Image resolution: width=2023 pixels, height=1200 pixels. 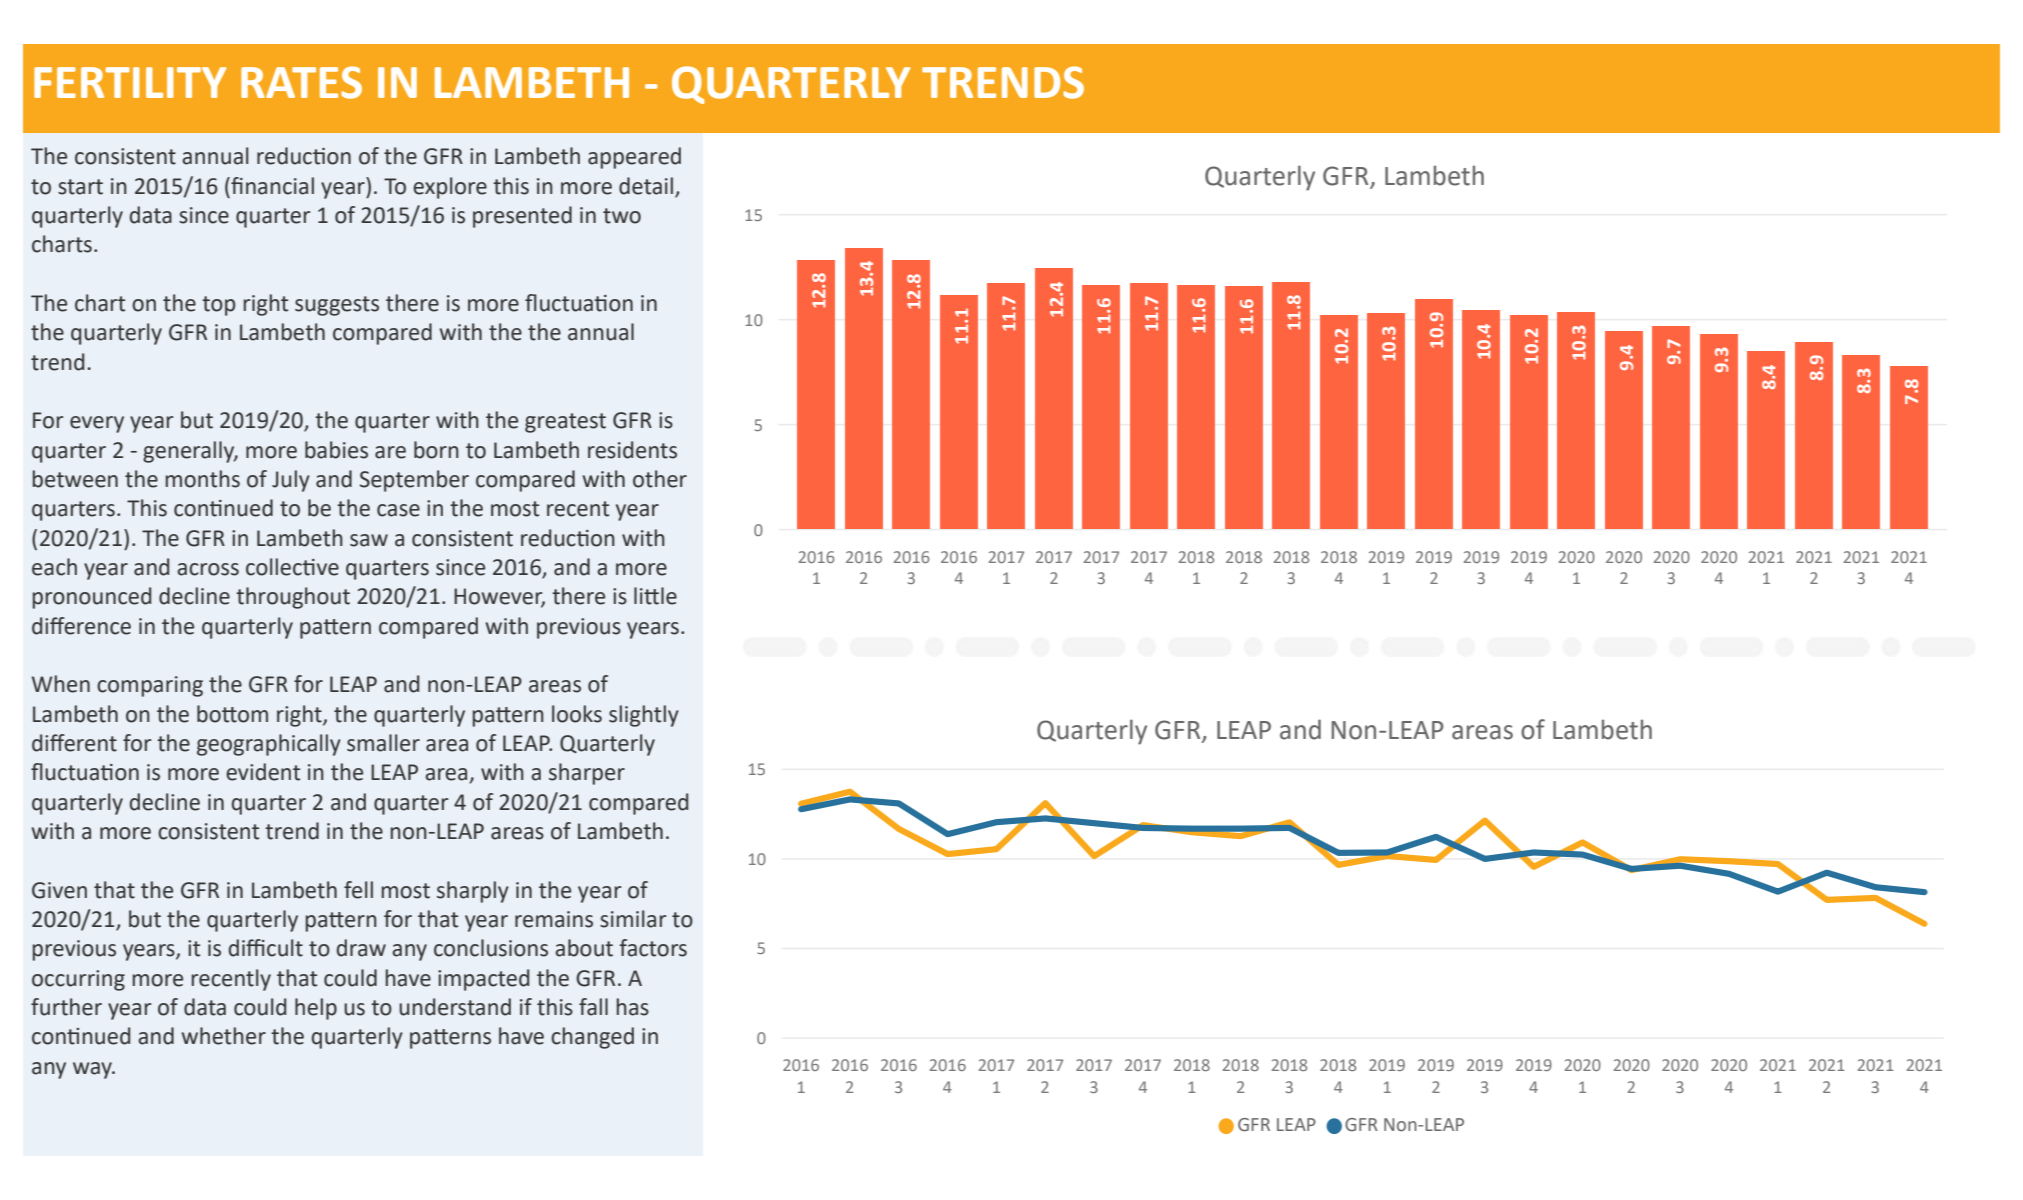 What do you see at coordinates (93, 1070) in the document?
I see `way` at bounding box center [93, 1070].
